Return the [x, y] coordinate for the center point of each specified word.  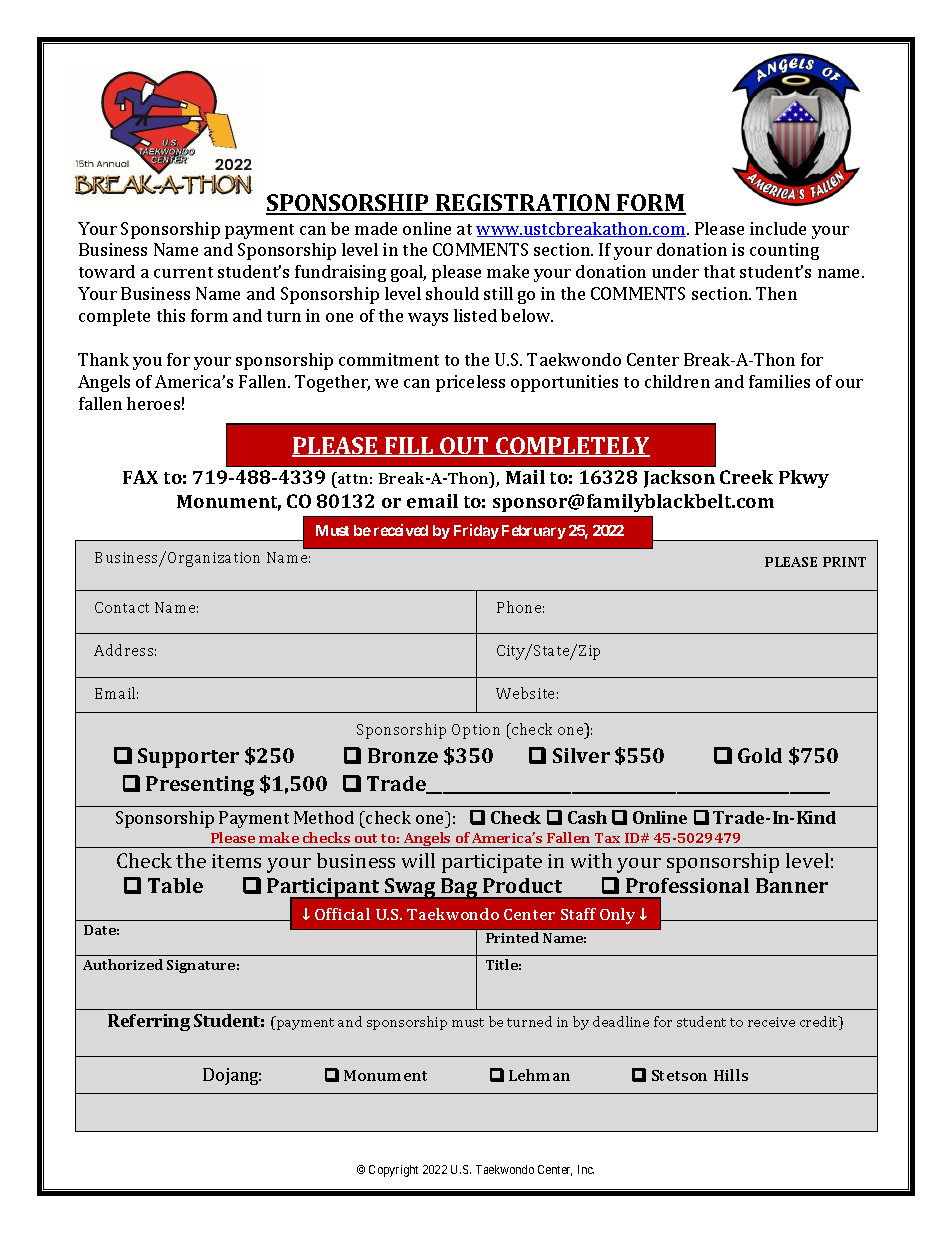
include [778, 228]
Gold [760, 755]
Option [476, 731]
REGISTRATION [523, 204]
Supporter [188, 758]
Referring [149, 1022]
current [183, 272]
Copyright [393, 1171]
